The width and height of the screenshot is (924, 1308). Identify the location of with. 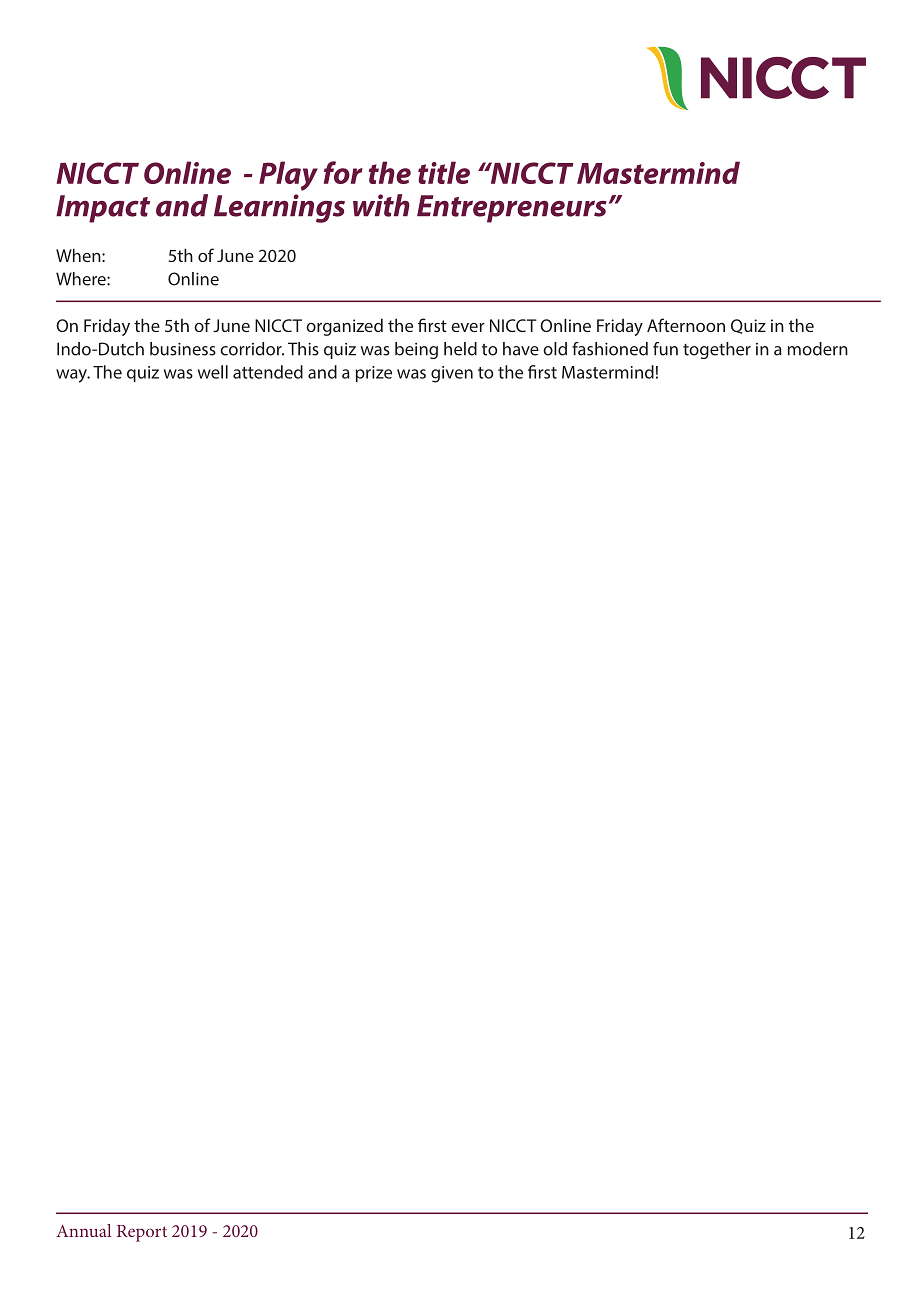
(381, 205).
